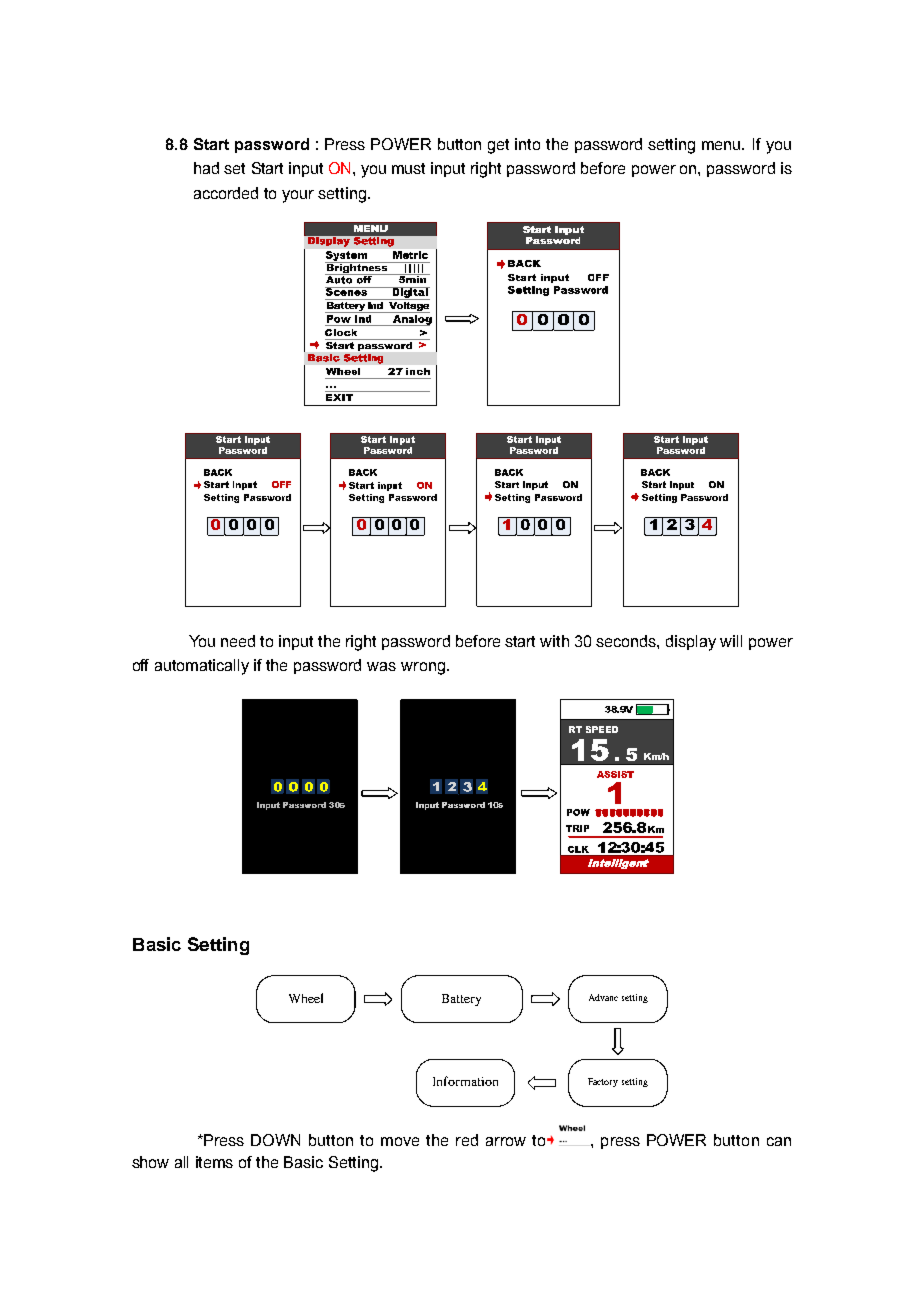 This page has height=1308, width=924. I want to click on items, so click(214, 1162).
